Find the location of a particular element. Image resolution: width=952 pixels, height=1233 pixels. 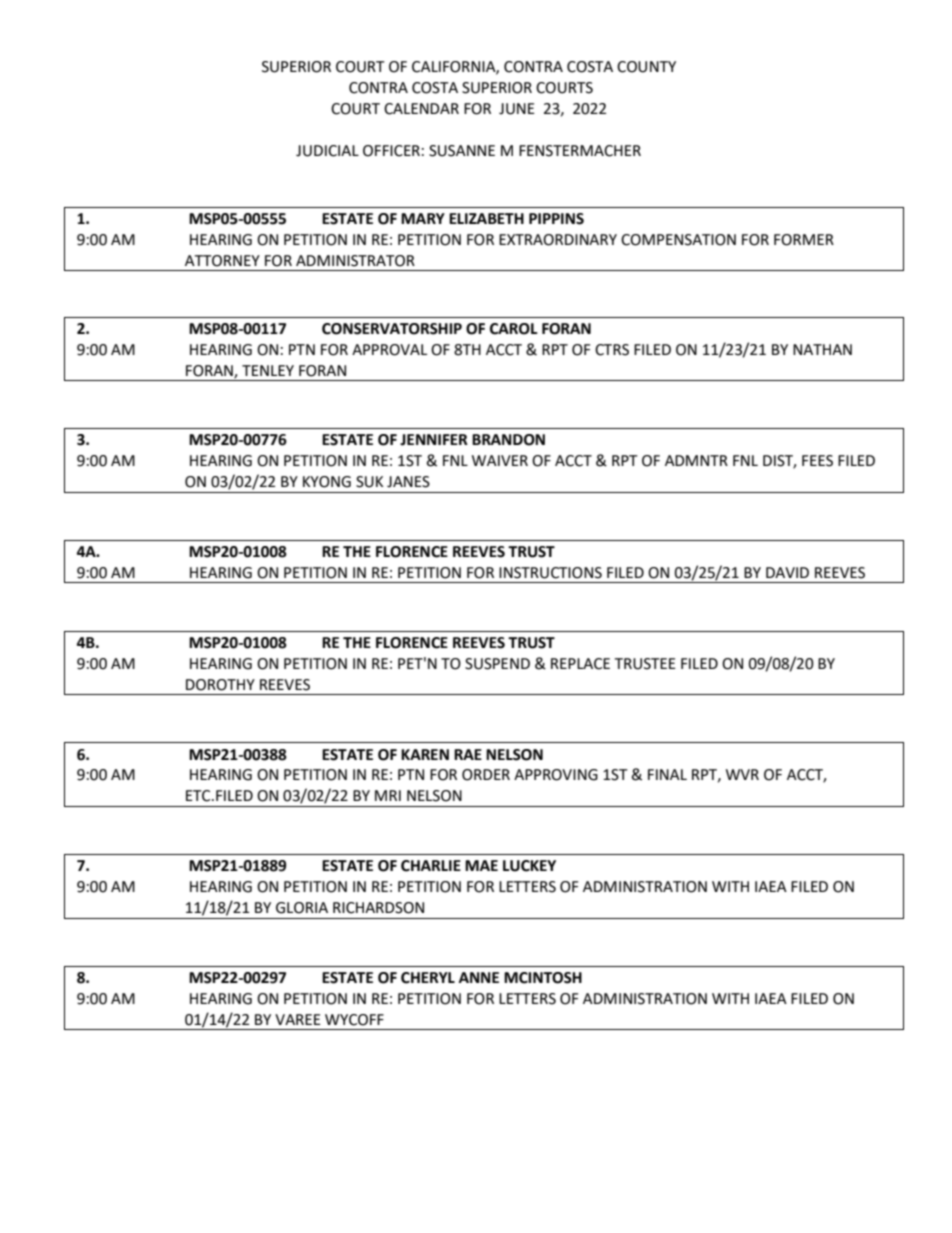

INSTRUCTIONS is located at coordinates (550, 573).
